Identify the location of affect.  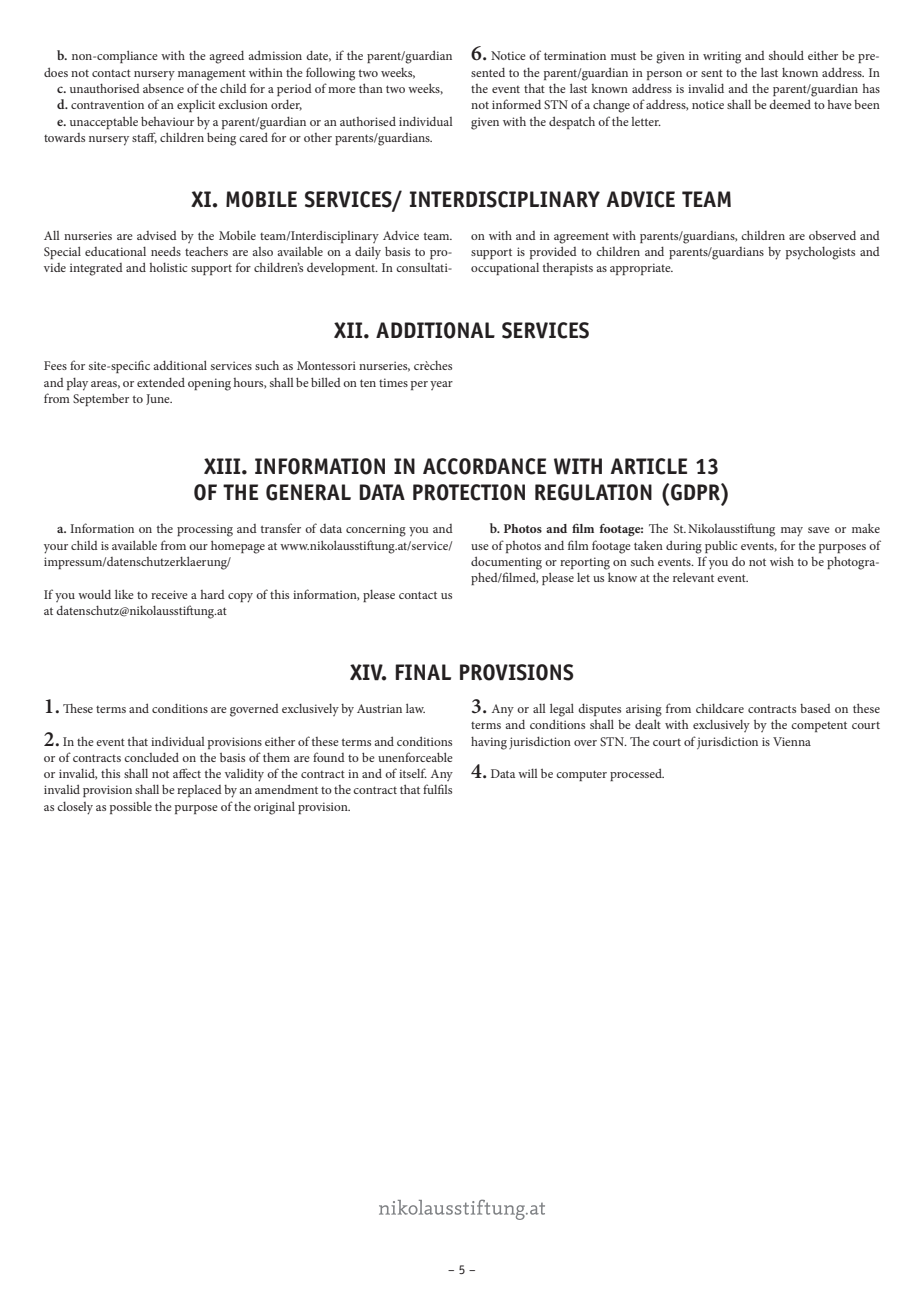
(187, 773).
